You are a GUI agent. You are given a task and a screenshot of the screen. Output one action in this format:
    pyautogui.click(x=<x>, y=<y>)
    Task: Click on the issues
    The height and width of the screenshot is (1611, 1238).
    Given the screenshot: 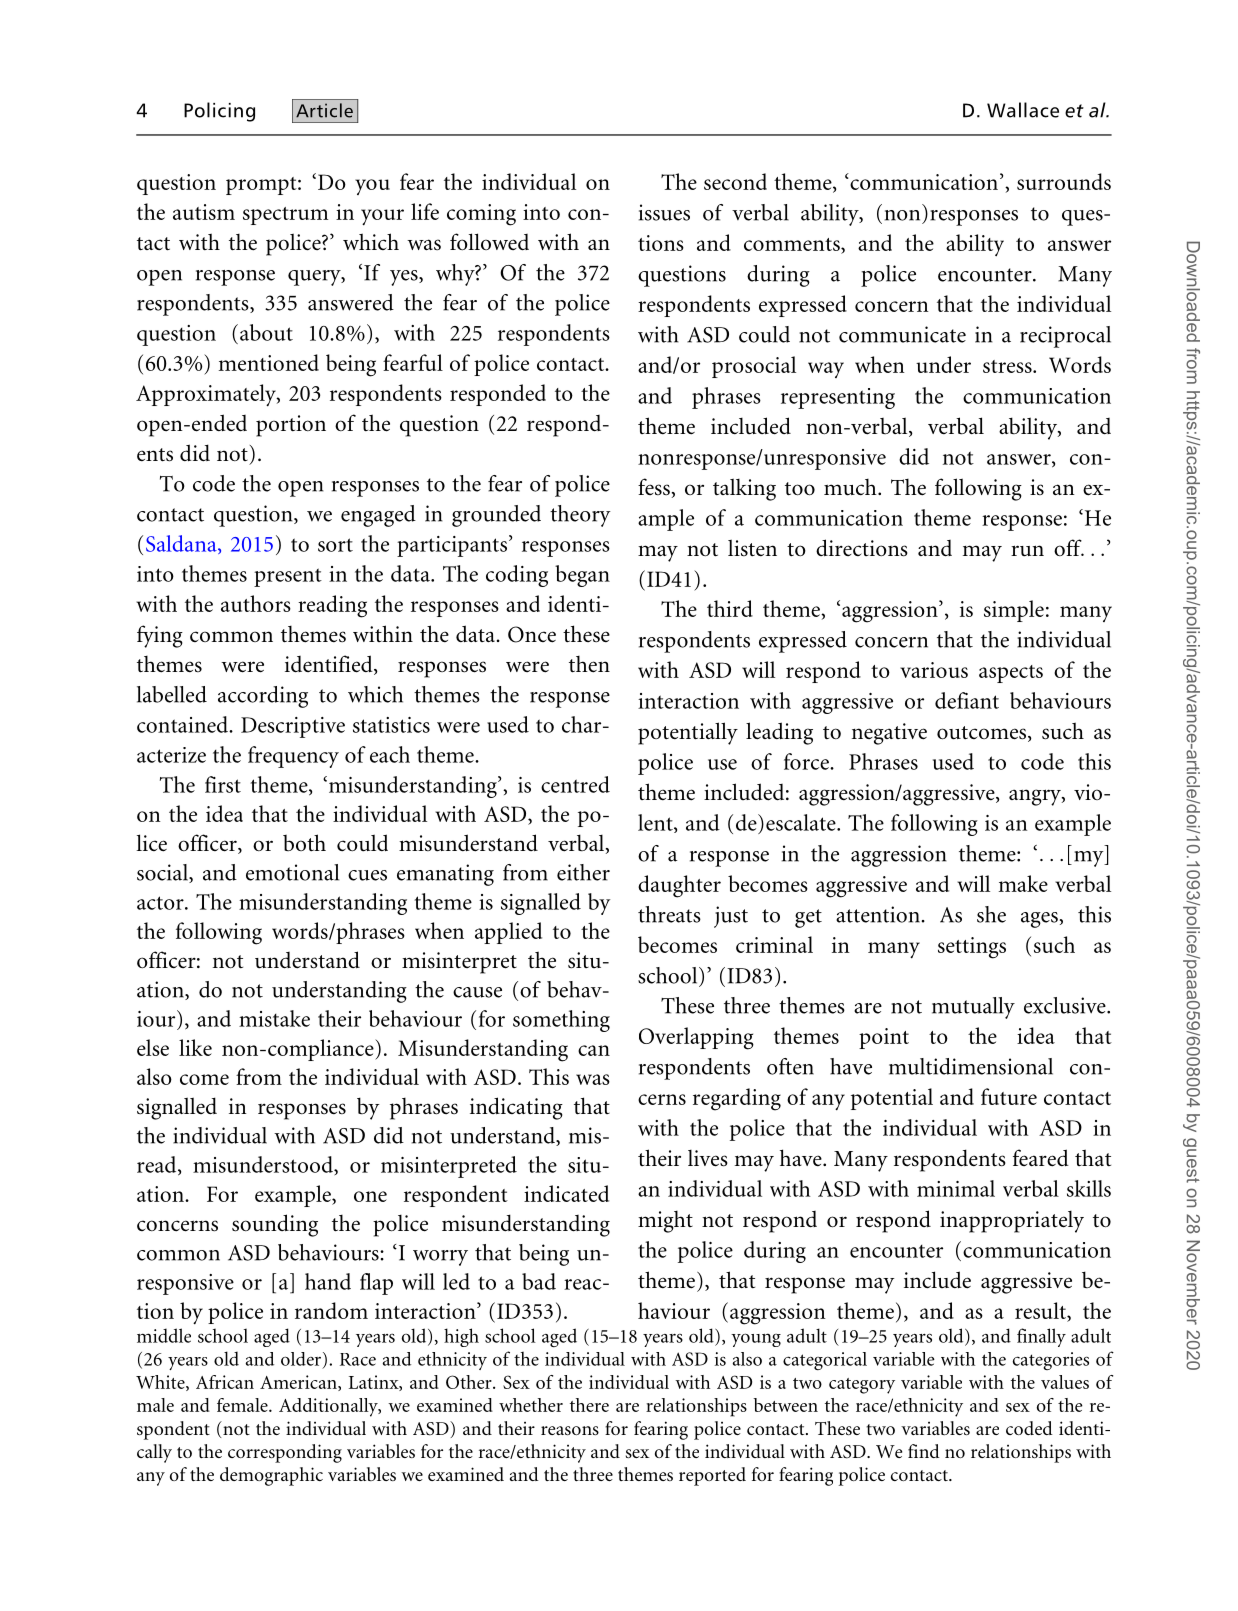 What is the action you would take?
    pyautogui.click(x=664, y=212)
